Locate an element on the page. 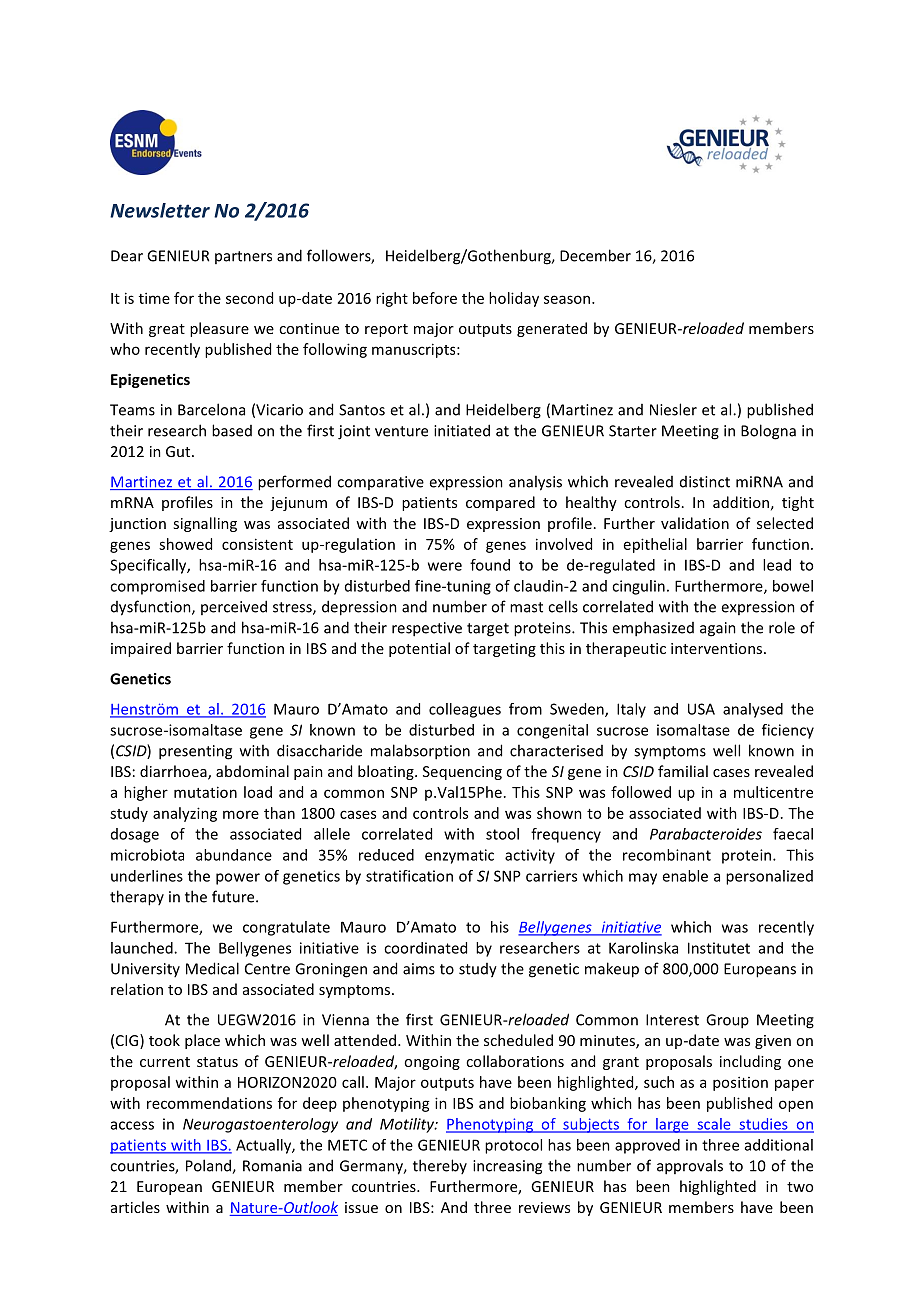 The width and height of the document is (924, 1308). Romania is located at coordinates (272, 1166).
